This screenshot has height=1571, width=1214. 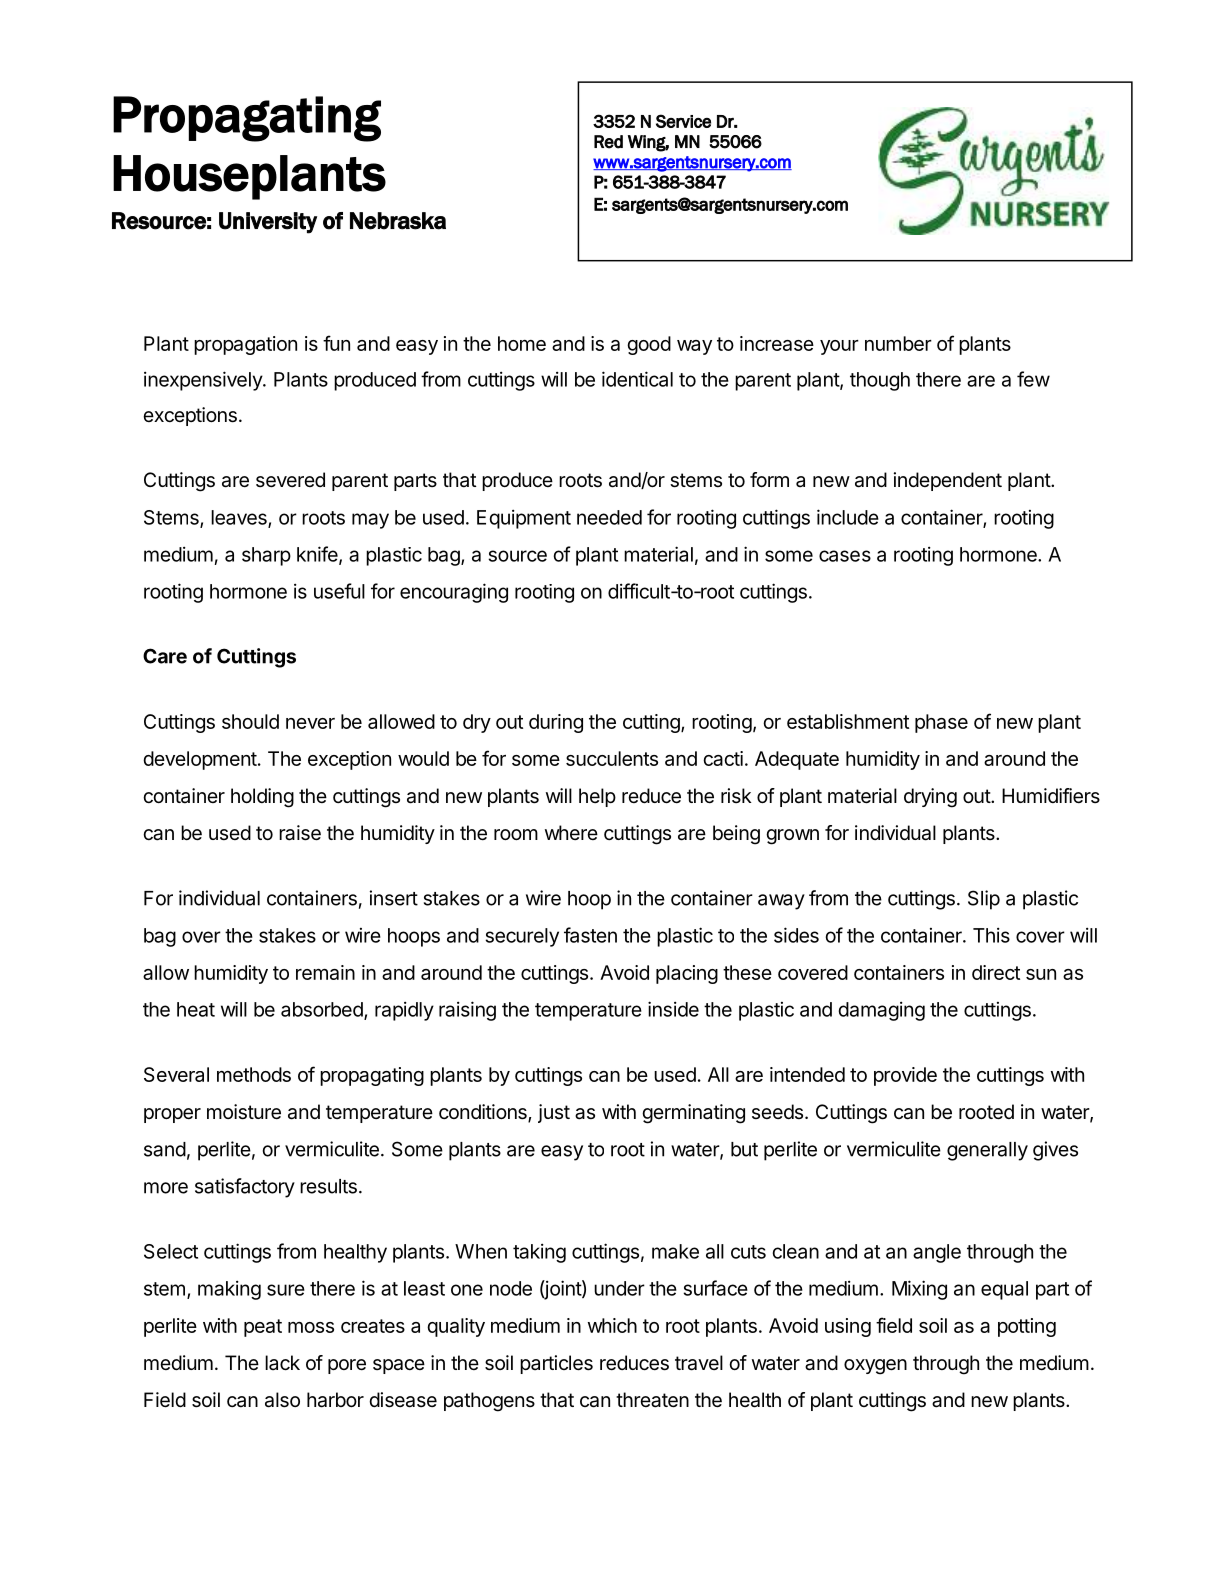 I want to click on phase, so click(x=941, y=723).
